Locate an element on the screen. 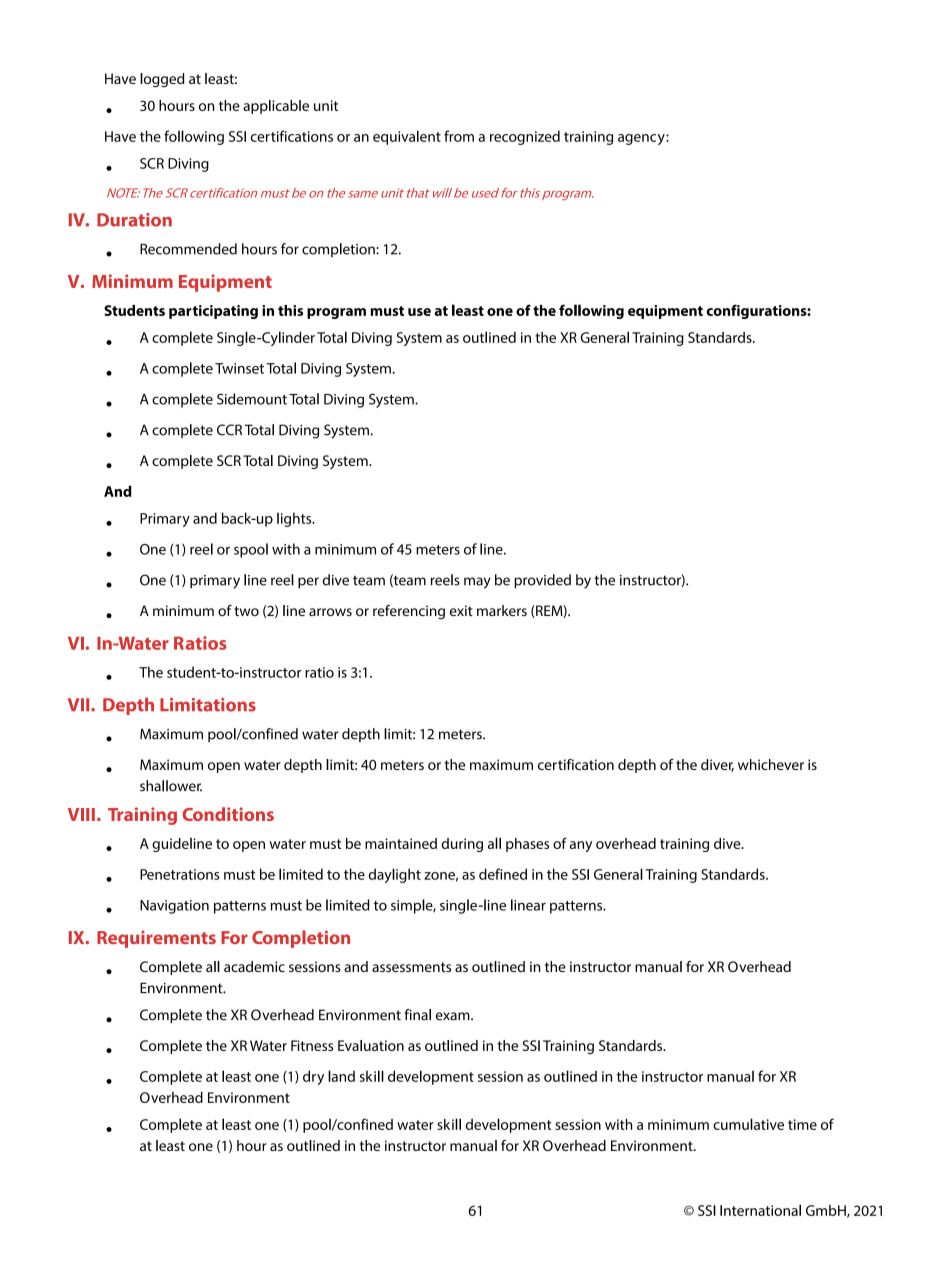 The width and height of the screenshot is (952, 1270). provided is located at coordinates (542, 581).
